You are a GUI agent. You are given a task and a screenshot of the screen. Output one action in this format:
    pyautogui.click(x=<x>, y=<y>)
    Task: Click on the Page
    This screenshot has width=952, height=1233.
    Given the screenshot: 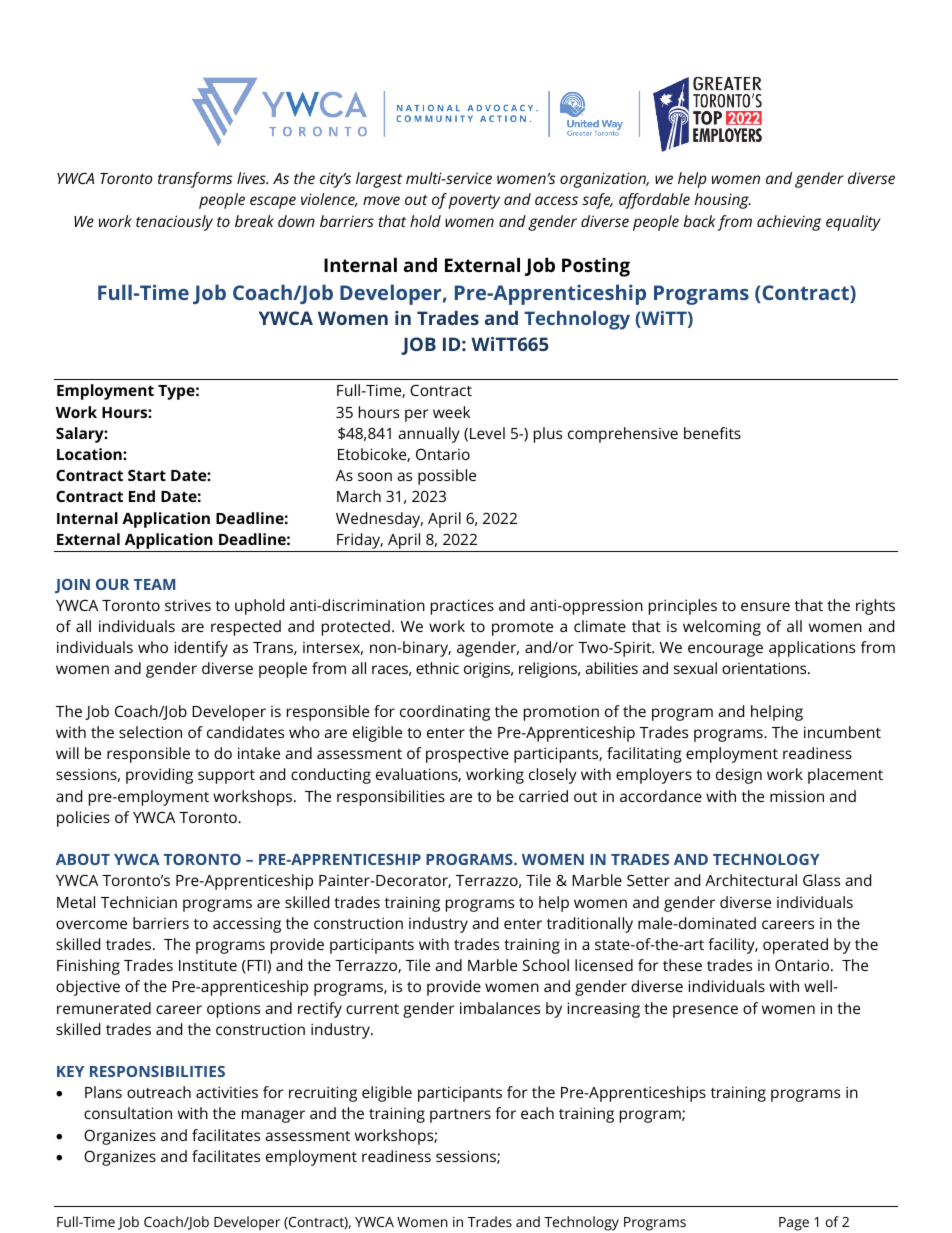 What is the action you would take?
    pyautogui.click(x=794, y=1224)
